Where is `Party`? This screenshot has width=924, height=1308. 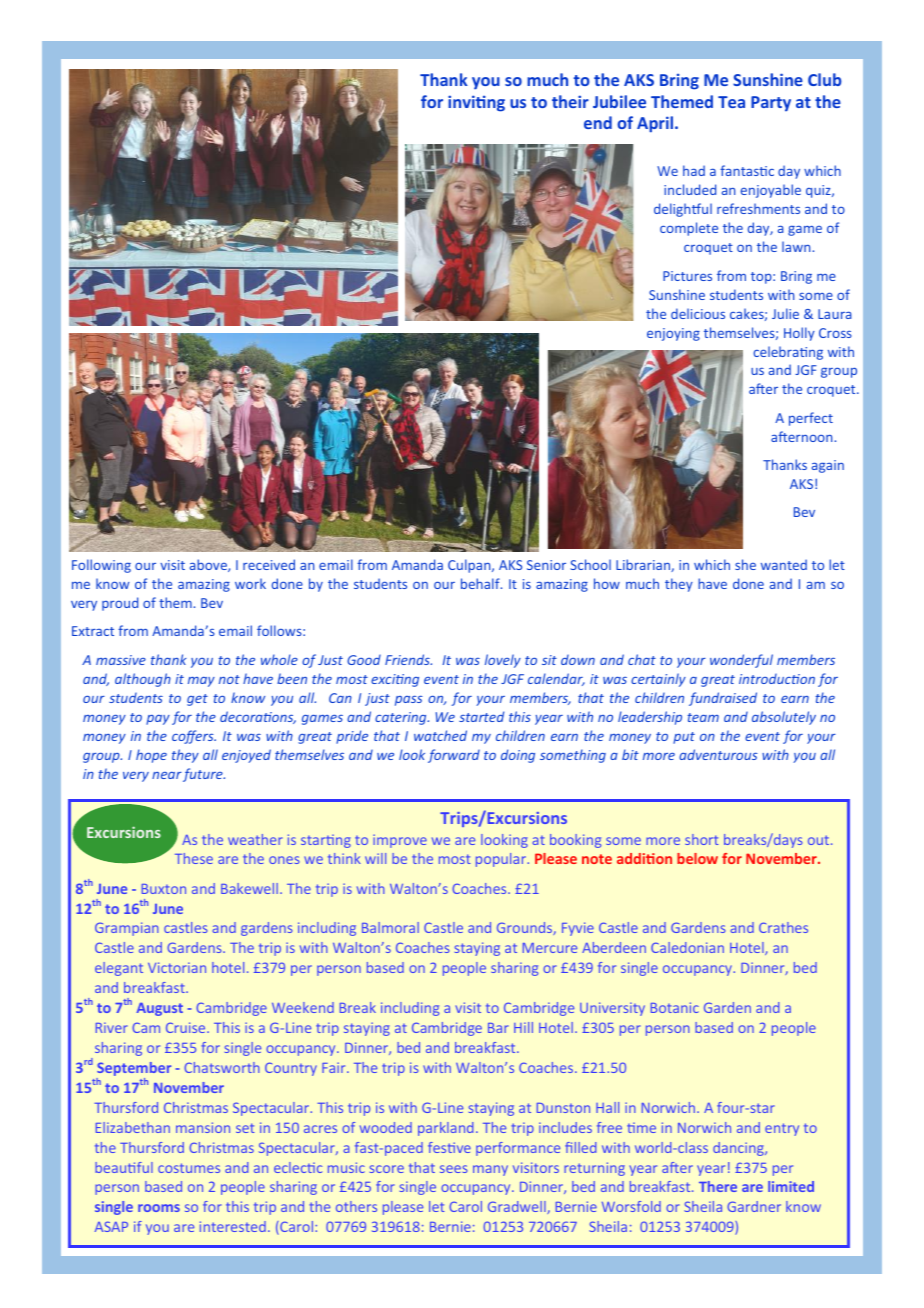 Party is located at coordinates (771, 103).
